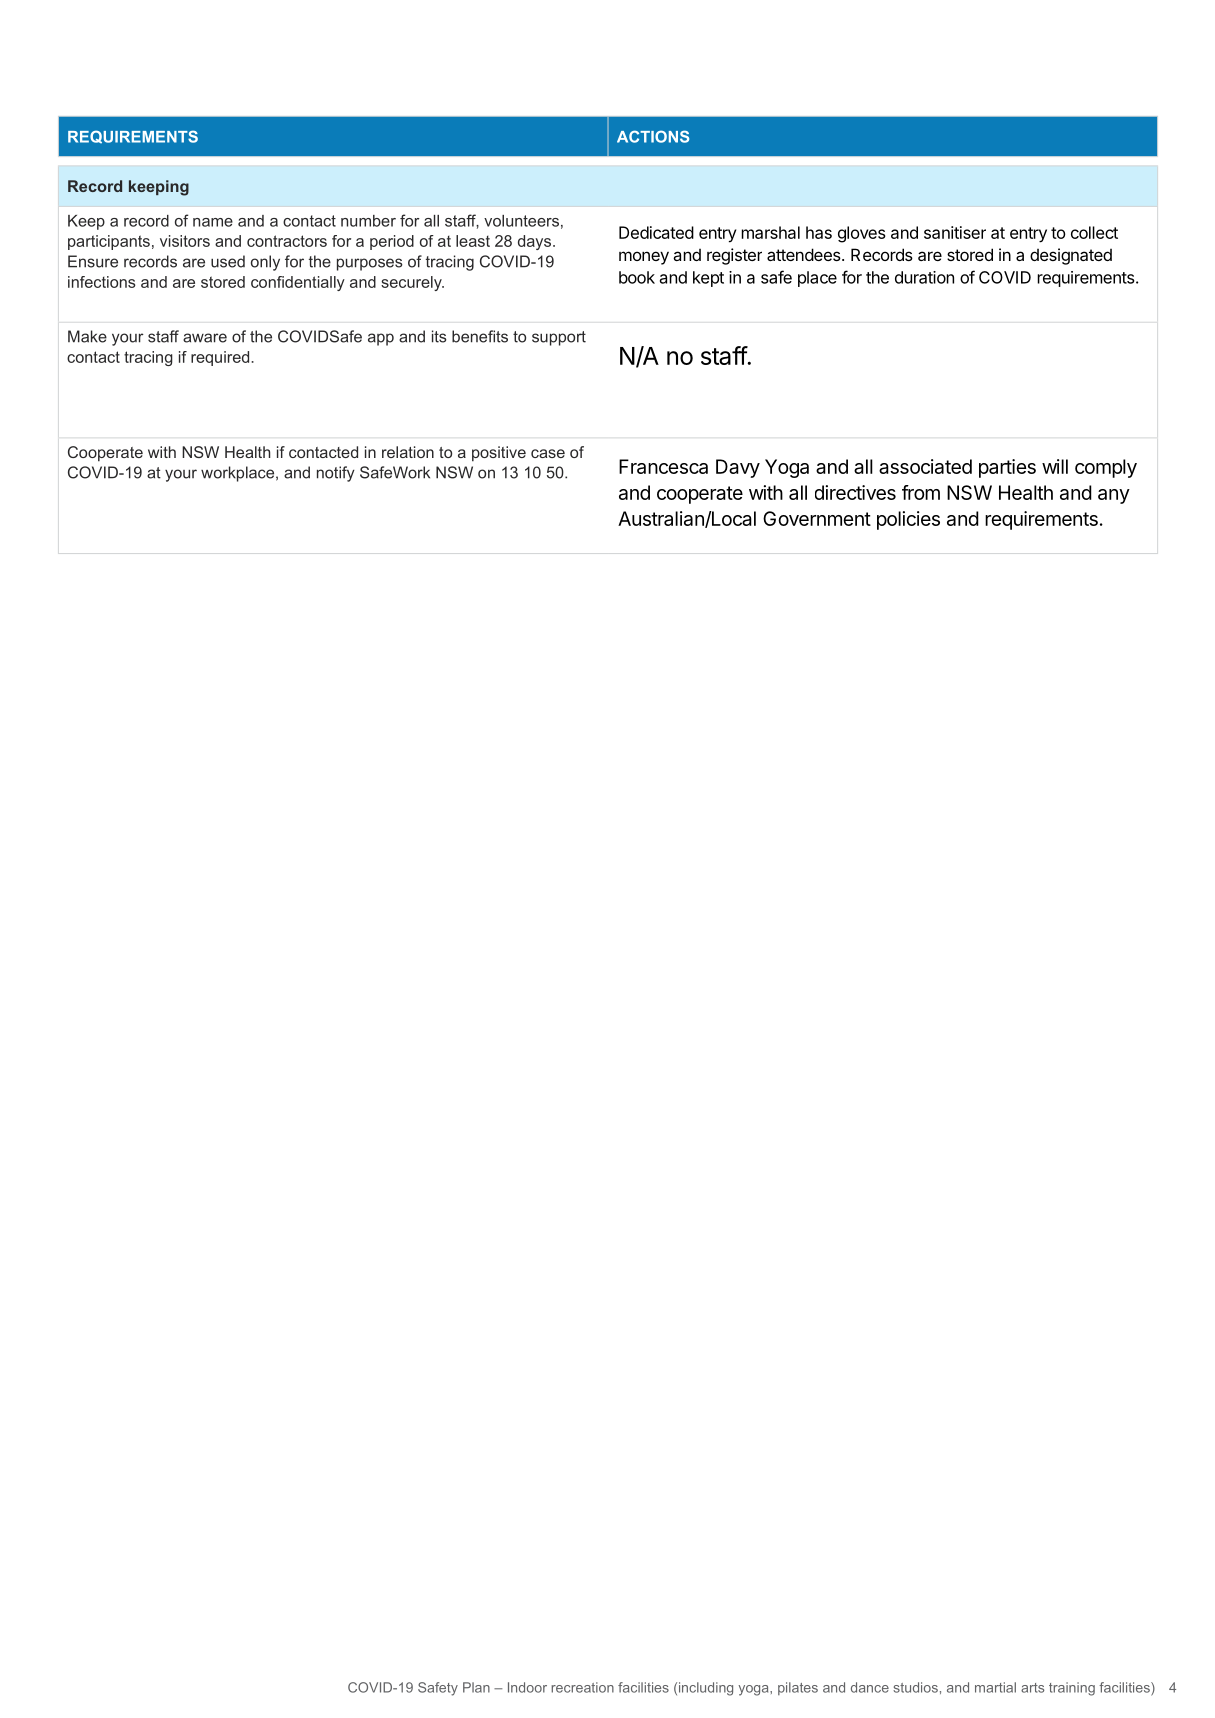 The height and width of the screenshot is (1718, 1215). Describe the element at coordinates (480, 336) in the screenshot. I see `benefits` at that location.
